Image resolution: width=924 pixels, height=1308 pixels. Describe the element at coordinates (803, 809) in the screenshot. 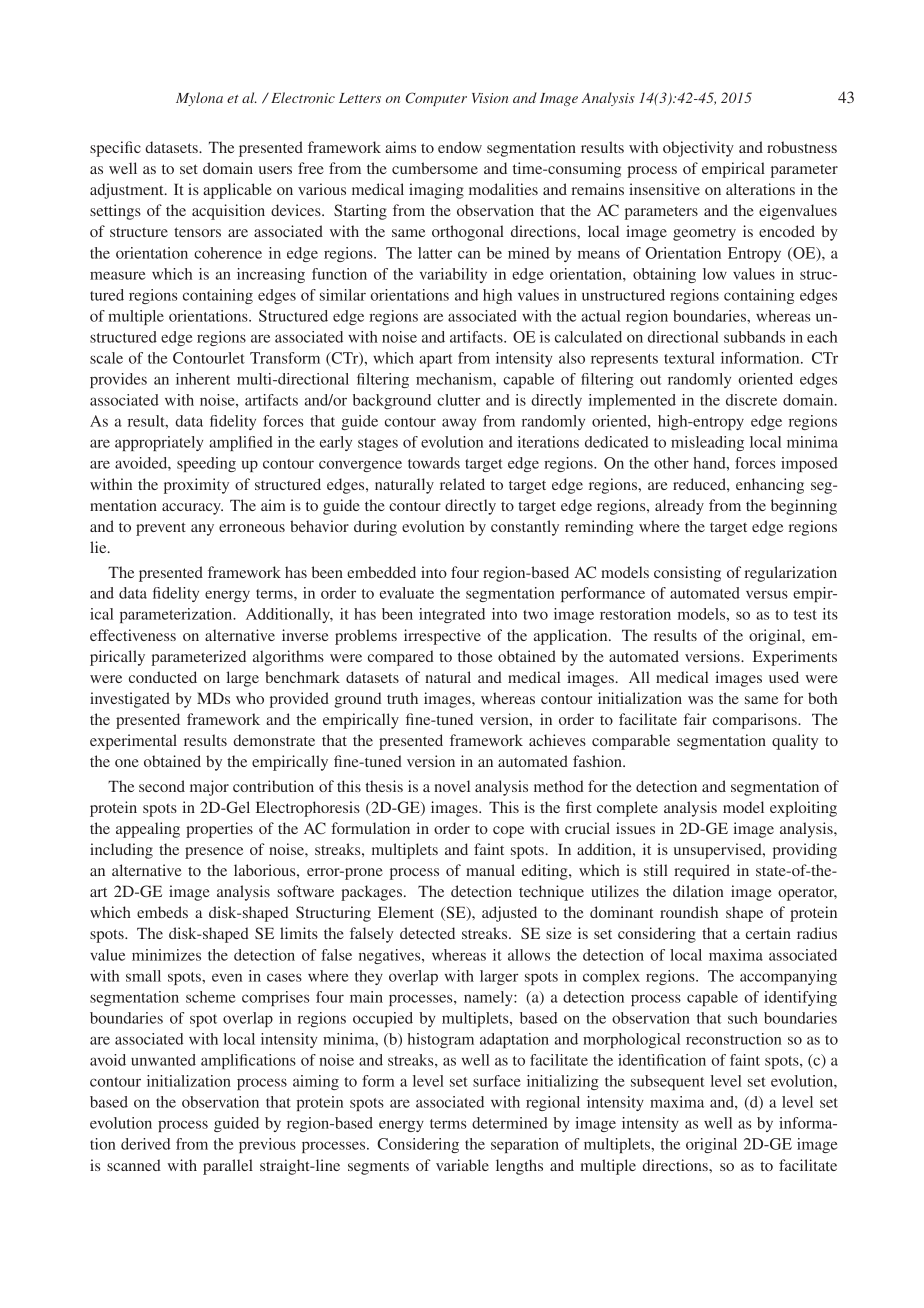

I see `exploiting` at that location.
